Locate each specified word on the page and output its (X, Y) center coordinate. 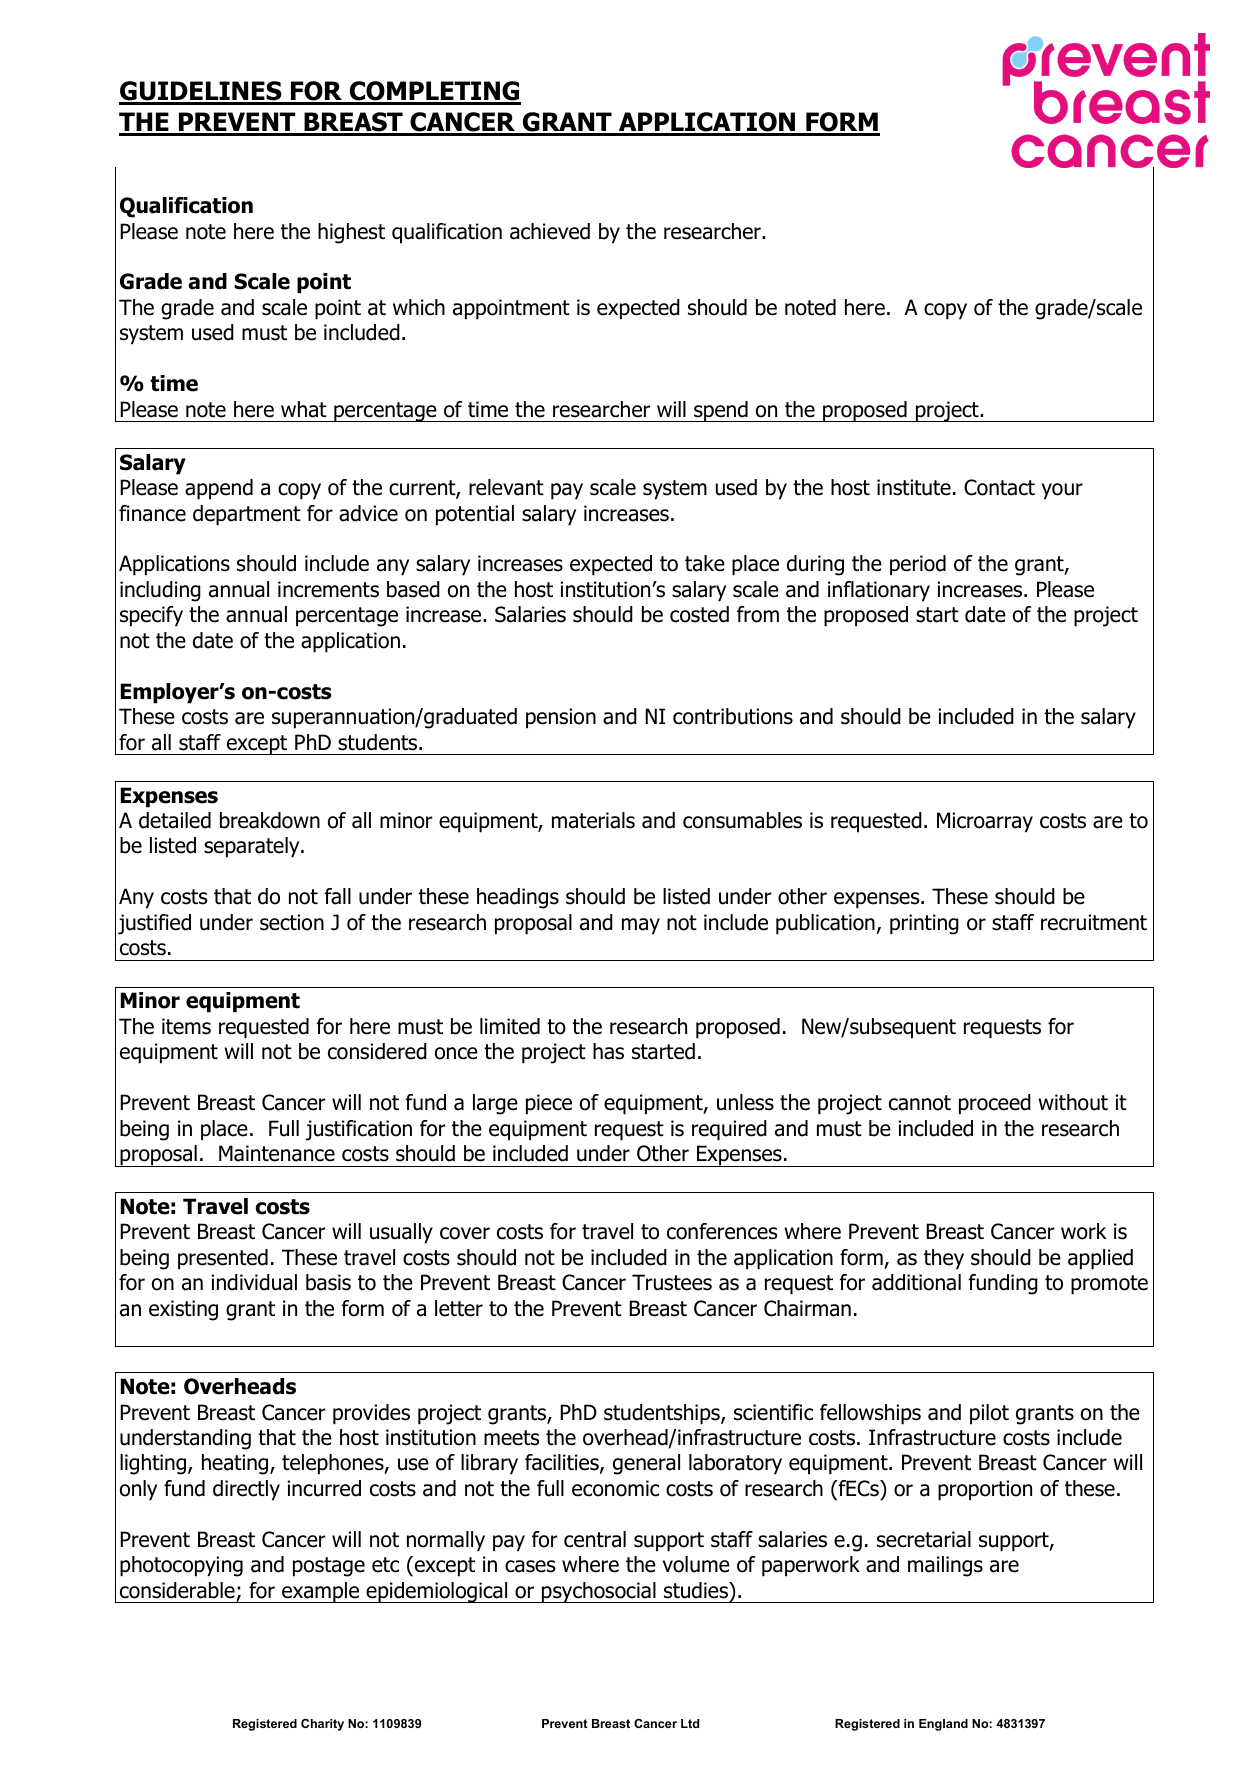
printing (924, 924)
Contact (999, 487)
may (641, 926)
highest (351, 233)
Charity (322, 1725)
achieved (550, 231)
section (292, 922)
